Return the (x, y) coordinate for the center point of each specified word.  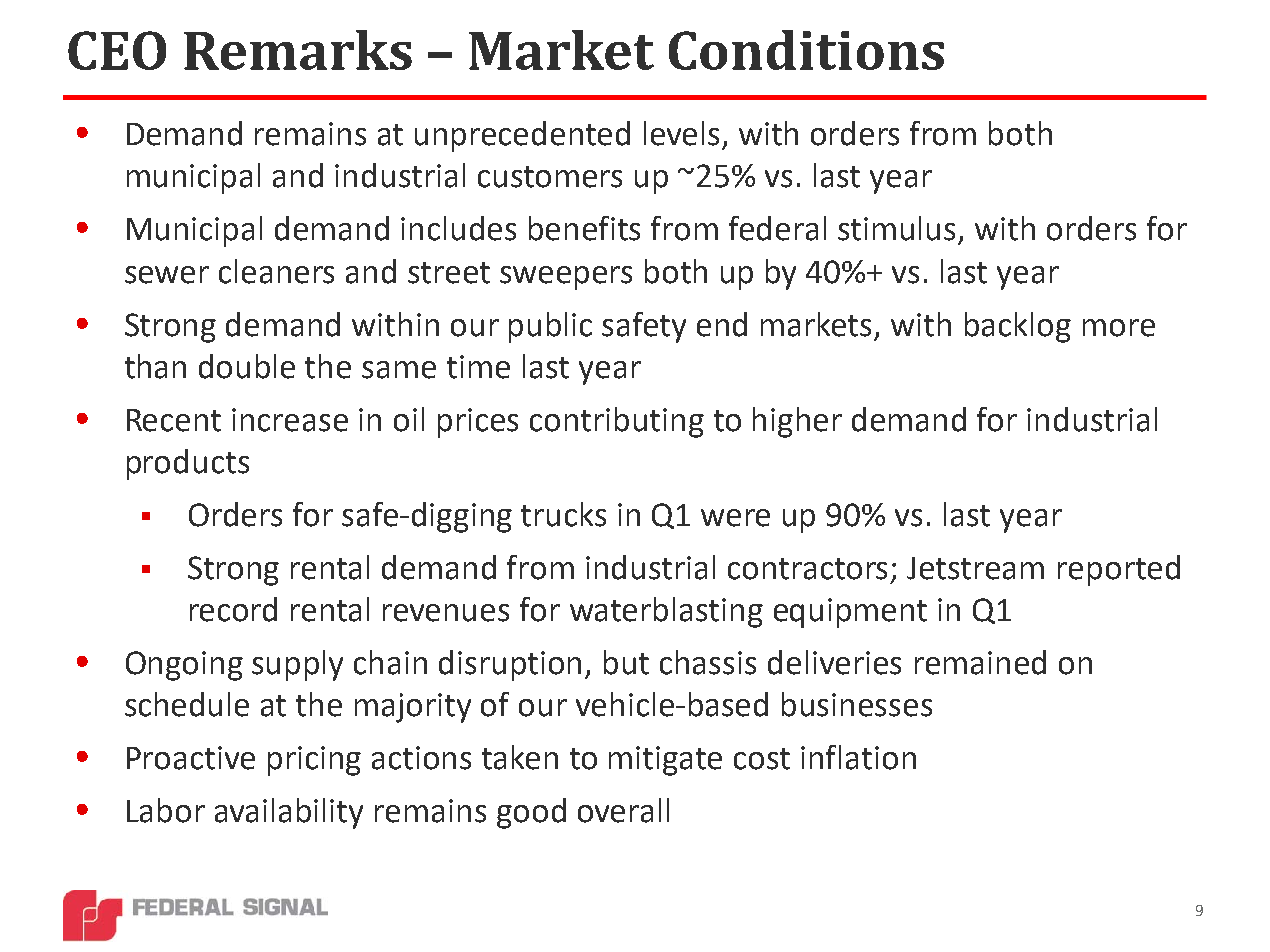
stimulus (896, 228)
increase (290, 420)
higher (797, 422)
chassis (708, 662)
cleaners (276, 271)
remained (980, 662)
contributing (617, 422)
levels (681, 133)
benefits (584, 228)
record (233, 609)
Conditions (806, 50)
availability (289, 813)
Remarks (298, 50)
